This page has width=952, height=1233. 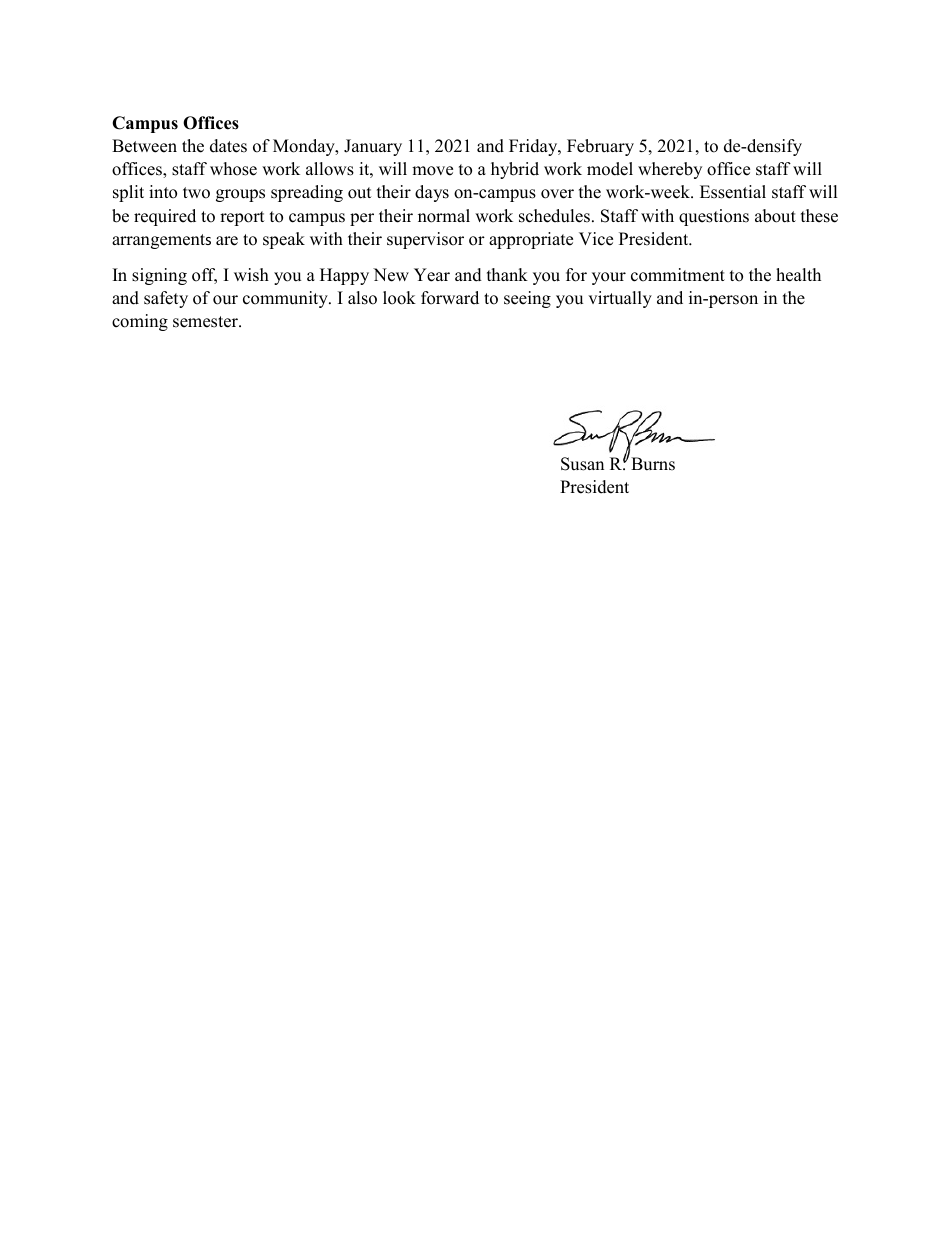 I want to click on Burns, so click(x=653, y=464).
